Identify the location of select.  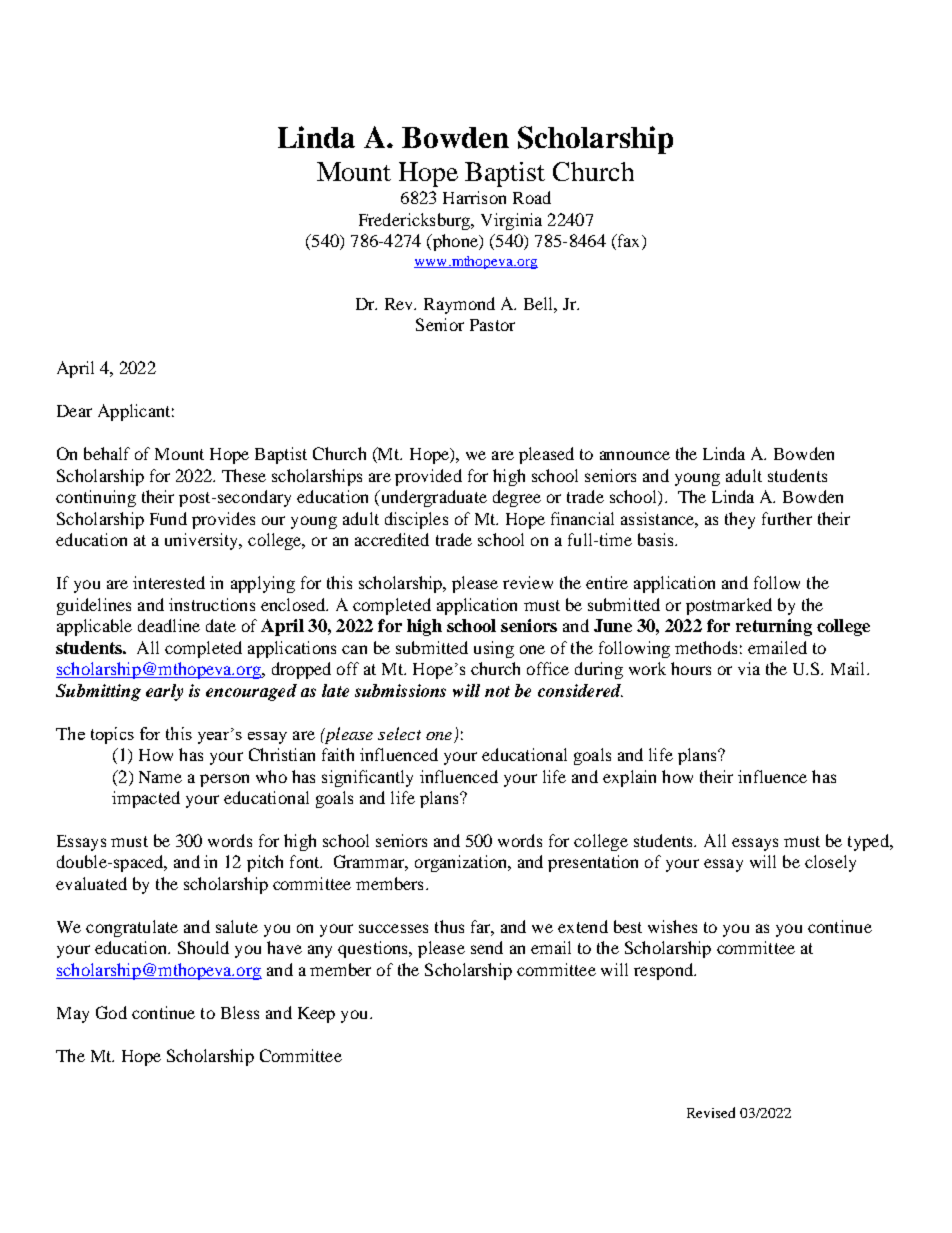
(399, 733).
